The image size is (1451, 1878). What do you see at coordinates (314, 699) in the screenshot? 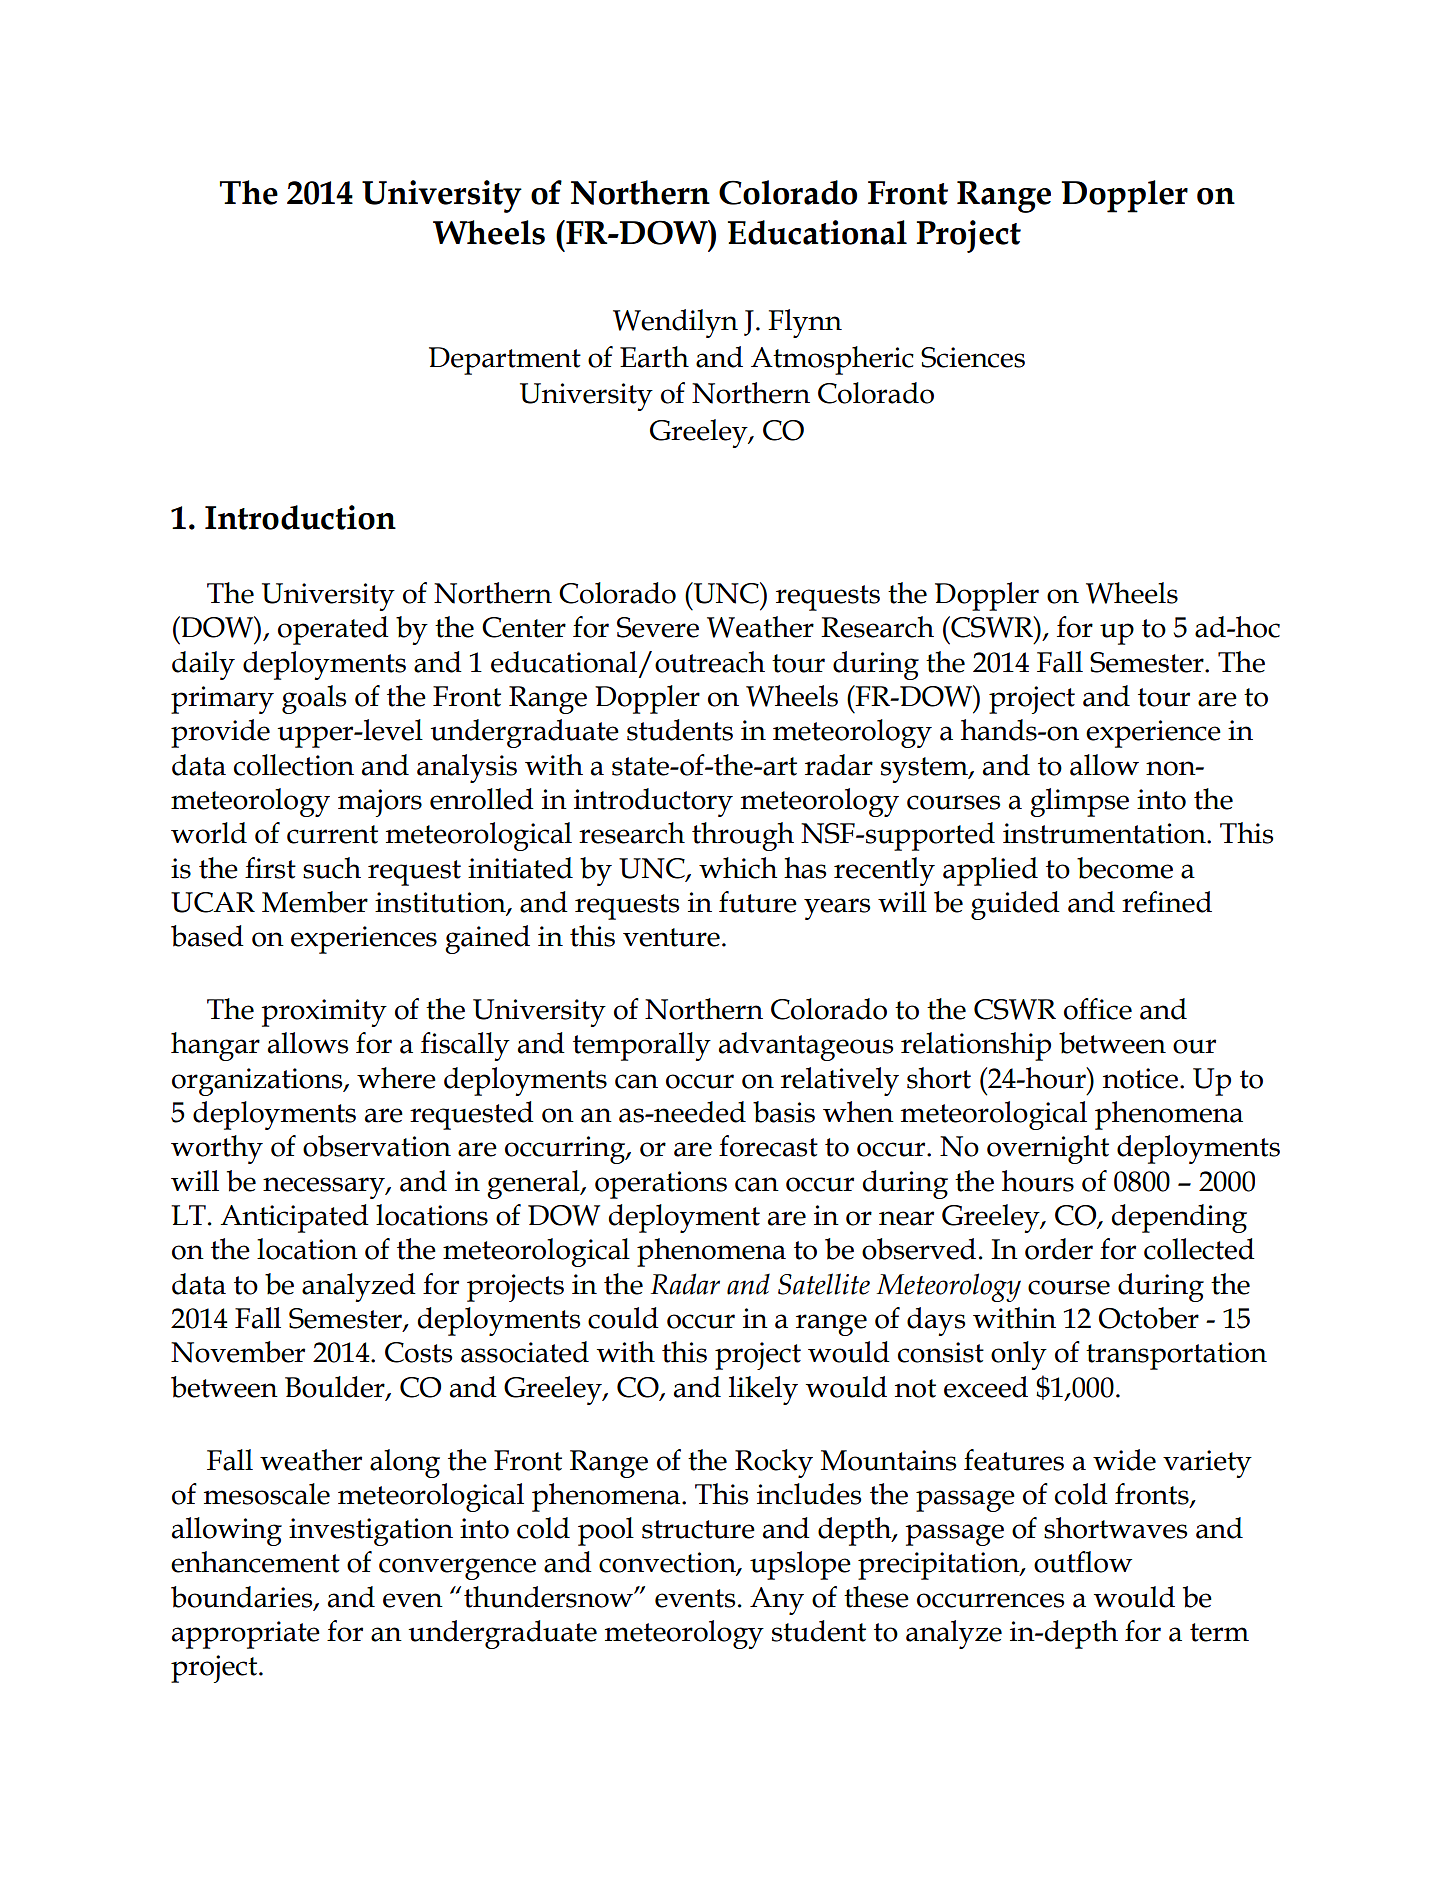
I see `goals` at bounding box center [314, 699].
